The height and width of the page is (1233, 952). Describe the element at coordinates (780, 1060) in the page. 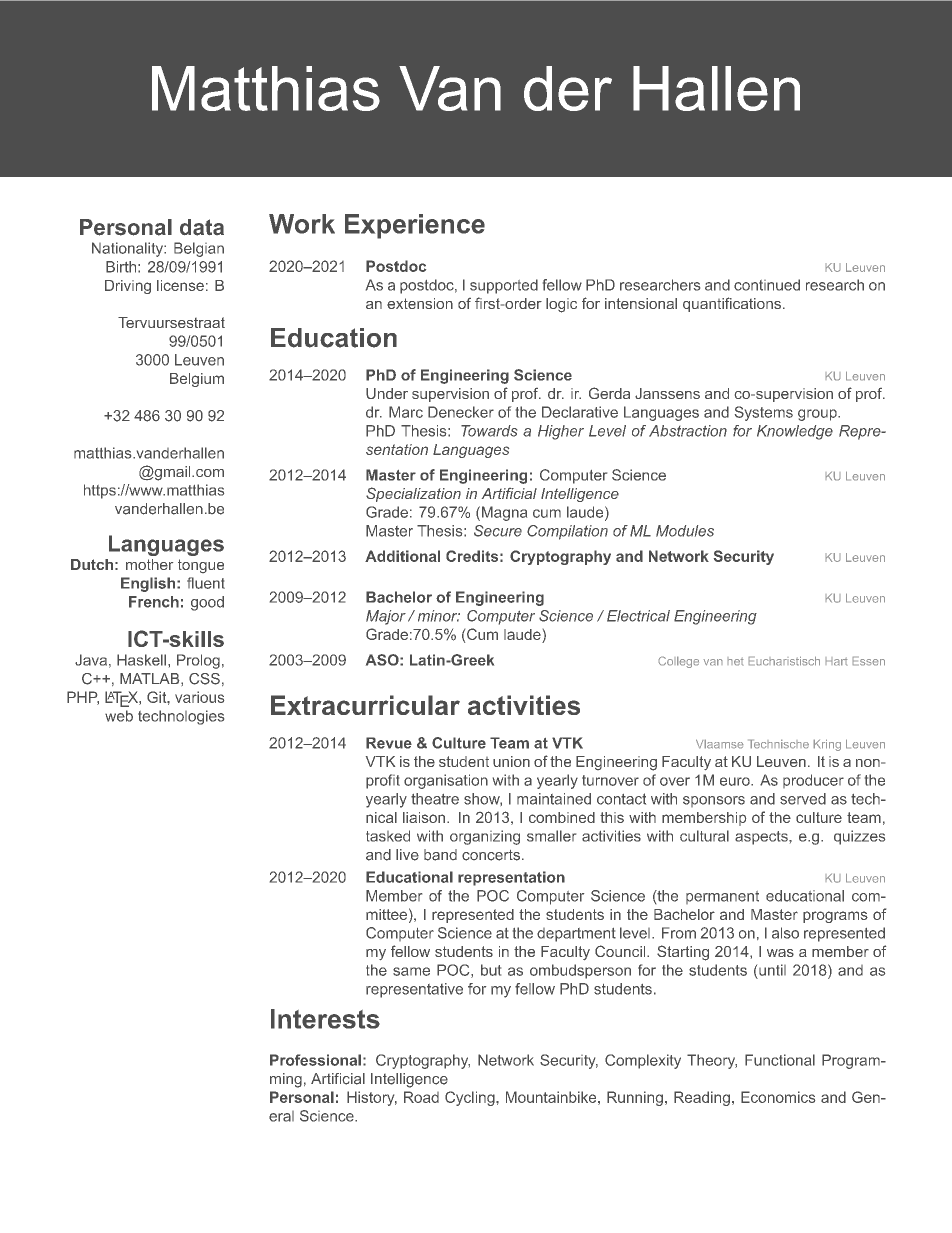

I see `Functional` at that location.
